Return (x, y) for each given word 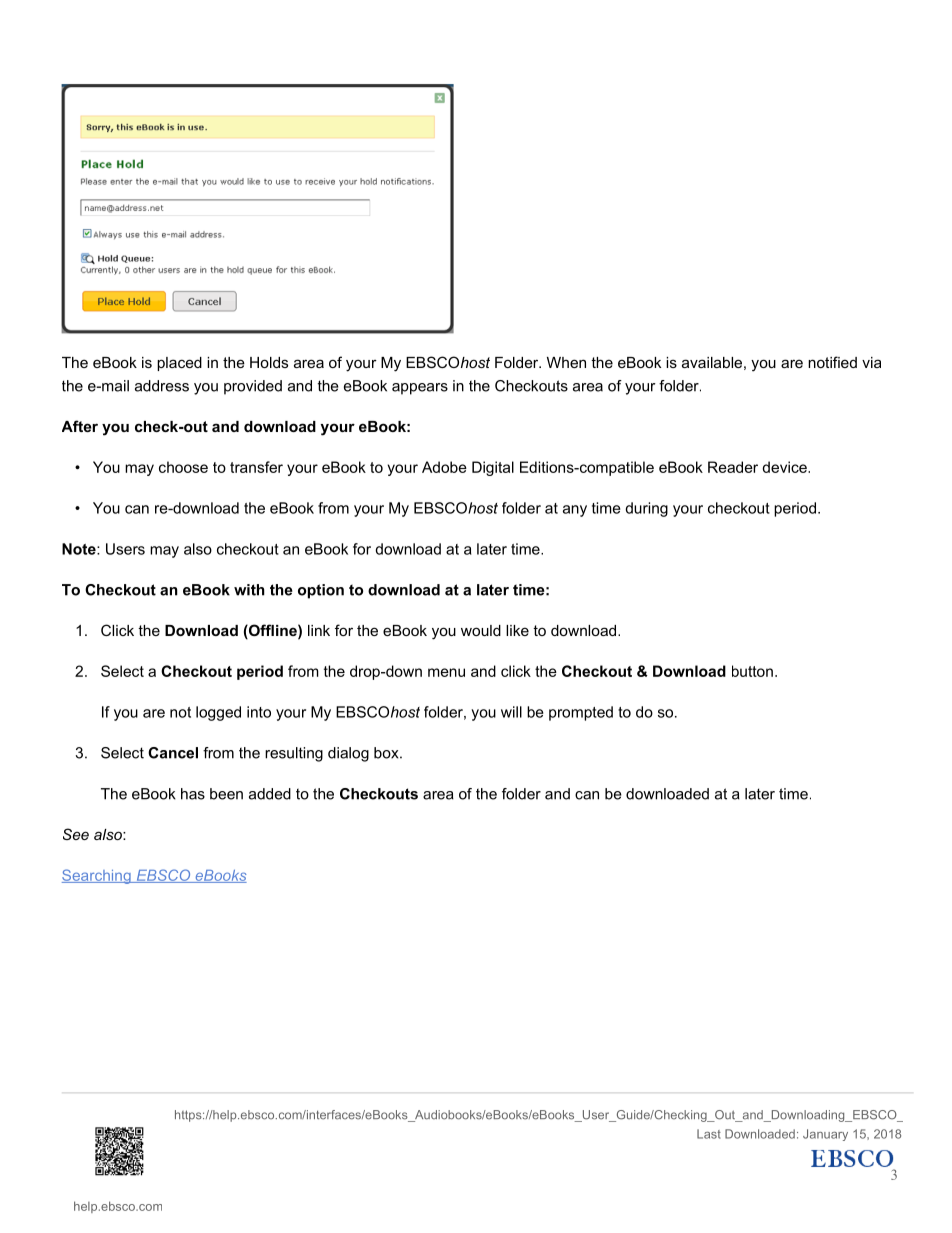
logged (218, 713)
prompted (581, 713)
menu (446, 672)
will (511, 712)
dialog (348, 754)
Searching (97, 876)
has (193, 794)
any (575, 511)
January (825, 1135)
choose (183, 467)
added (270, 794)
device (785, 467)
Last (709, 1134)
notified (832, 362)
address (162, 386)
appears (420, 389)
